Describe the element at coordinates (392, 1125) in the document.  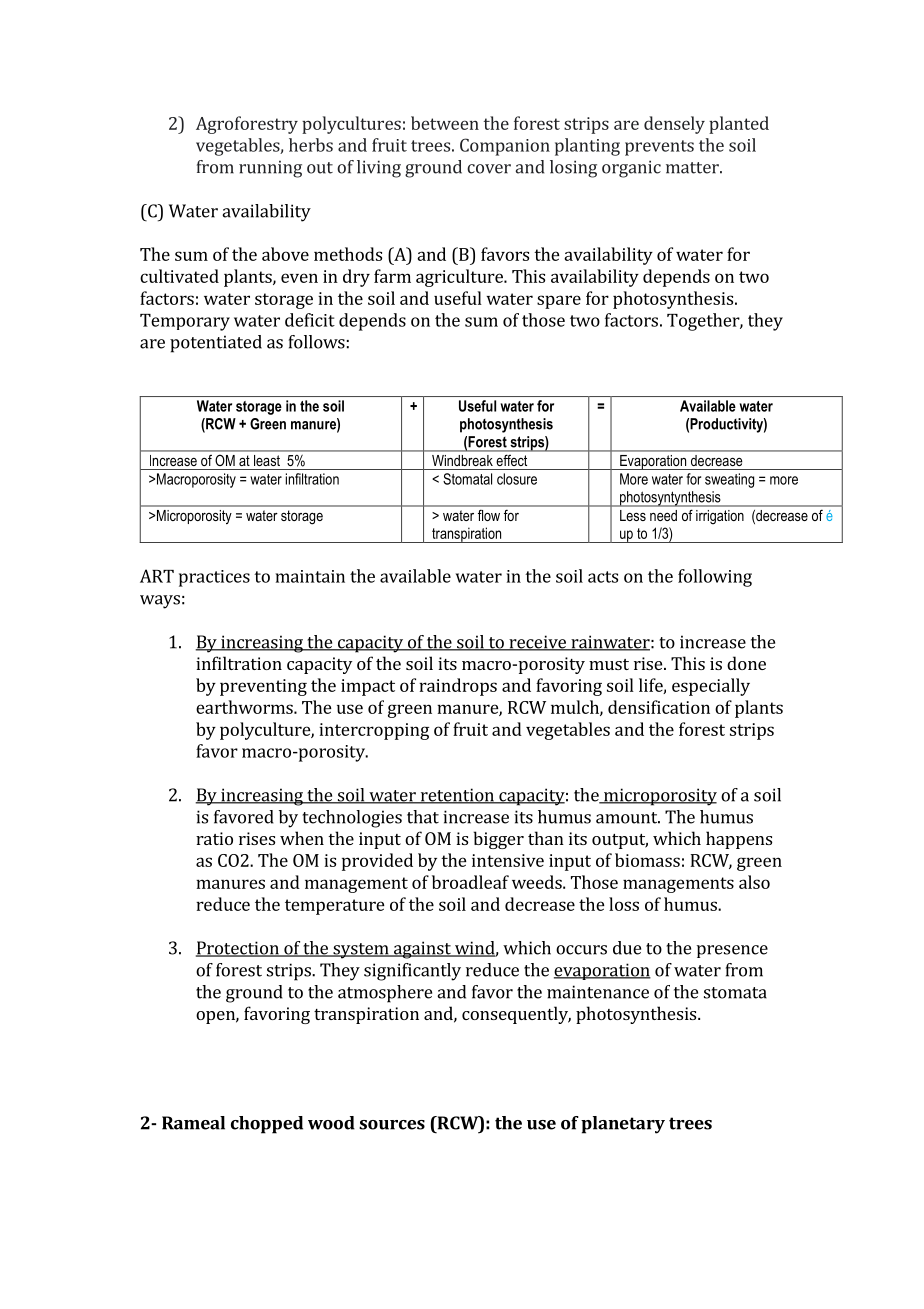
I see `sources` at that location.
